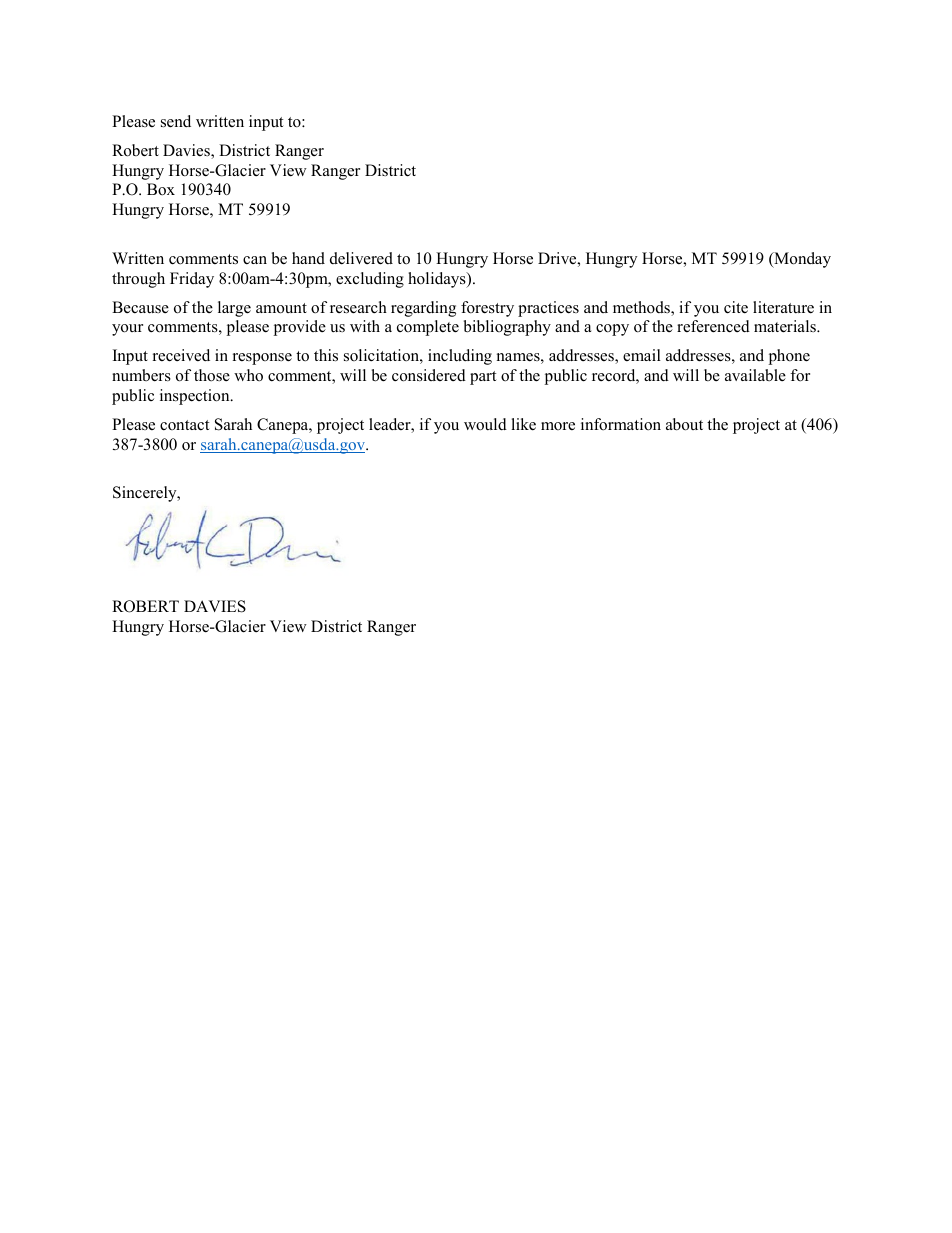 The image size is (952, 1233). Describe the element at coordinates (801, 260) in the screenshot. I see `Monday` at that location.
